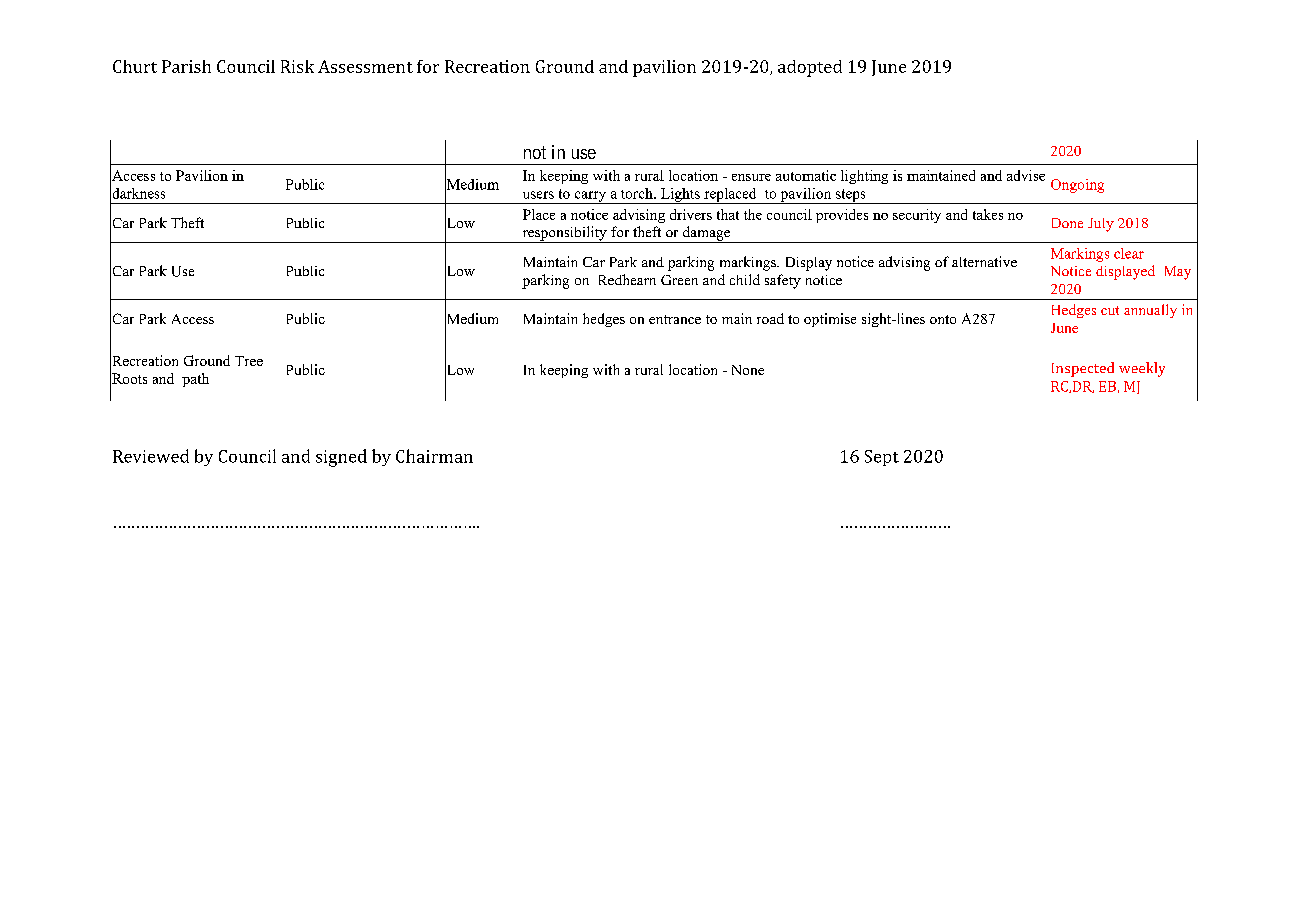  I want to click on adopted, so click(810, 68).
